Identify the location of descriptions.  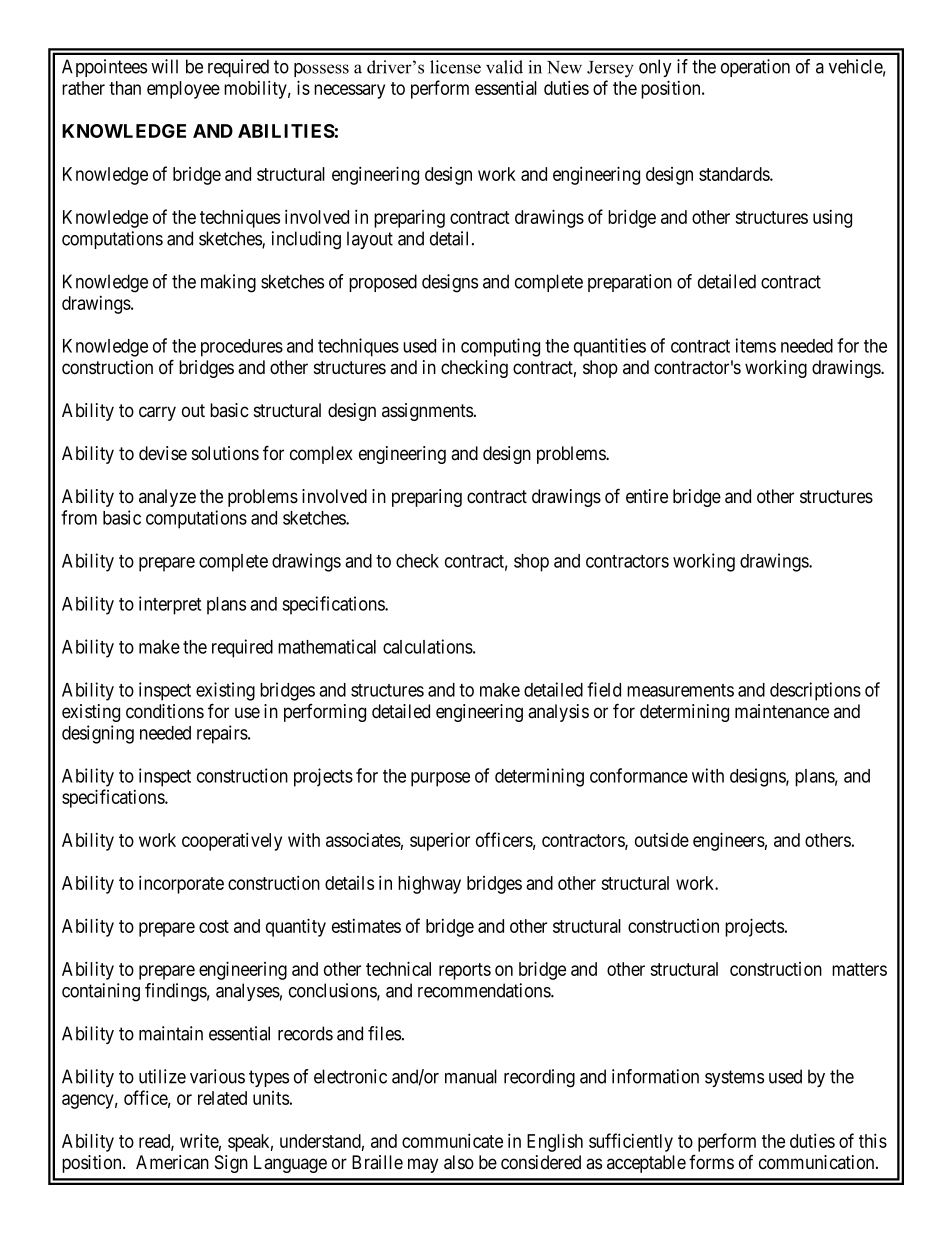
(815, 691).
